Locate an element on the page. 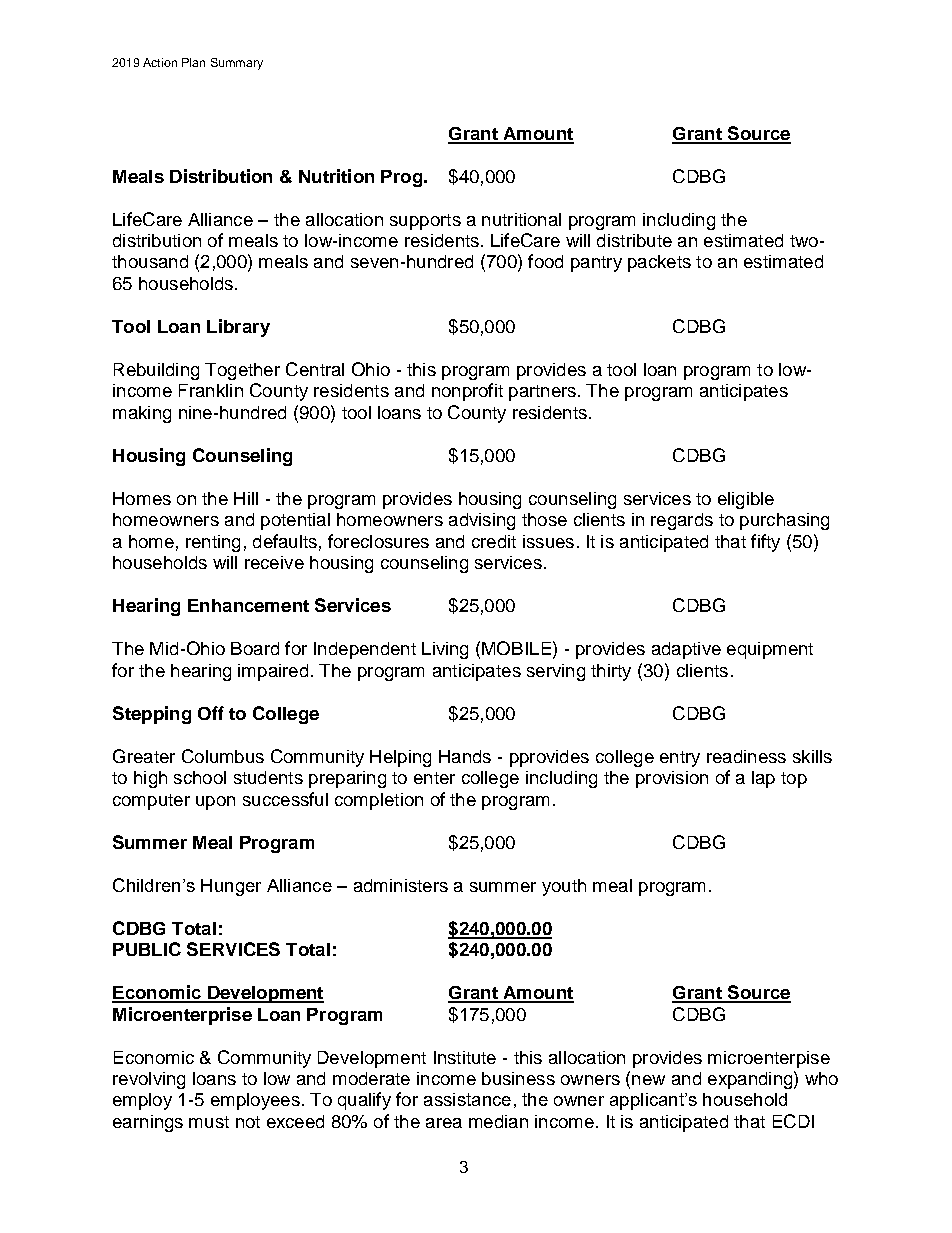 The height and width of the image is (1233, 952). readiness is located at coordinates (746, 756).
